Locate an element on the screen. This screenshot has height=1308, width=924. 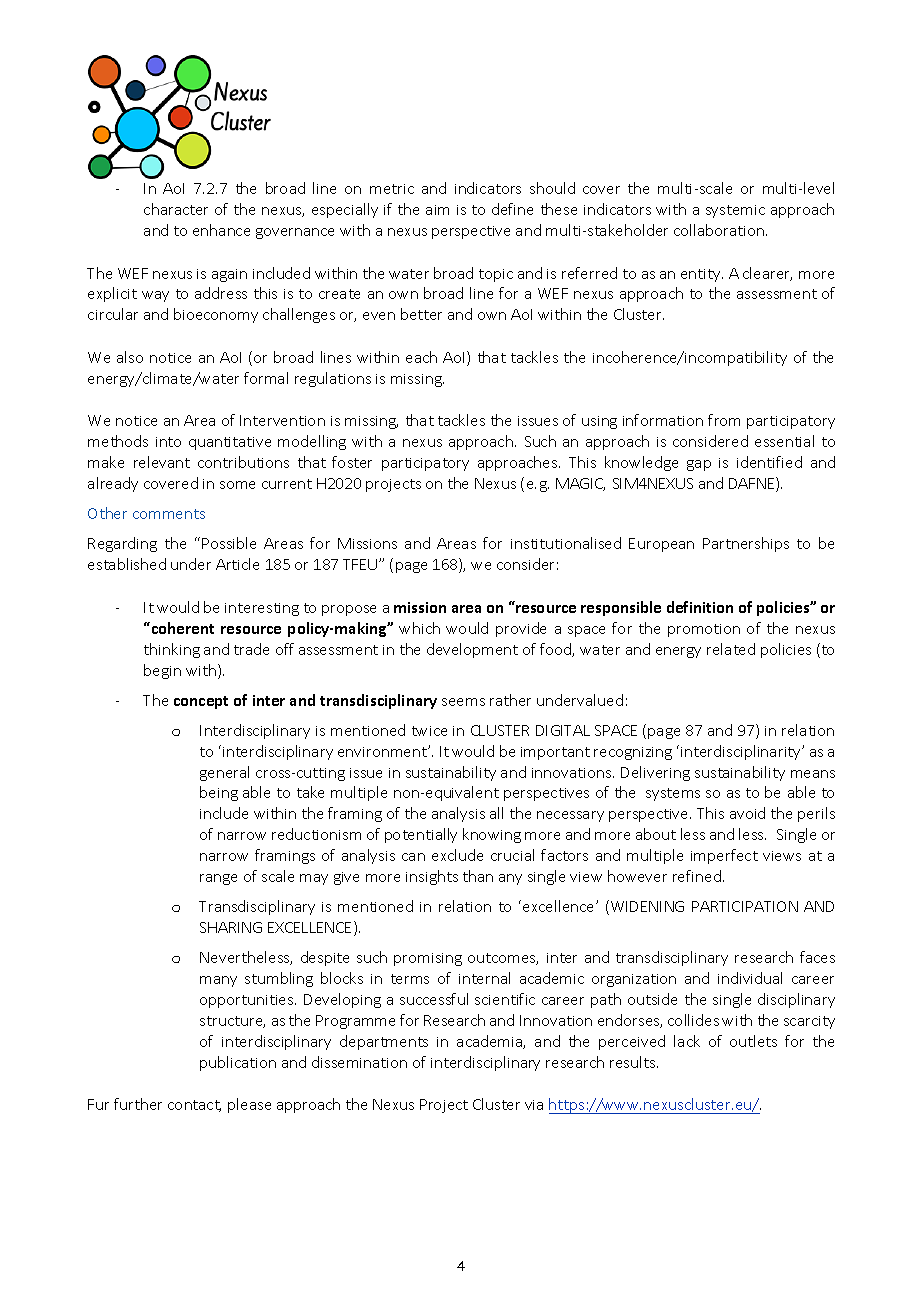
thinking is located at coordinates (172, 650).
